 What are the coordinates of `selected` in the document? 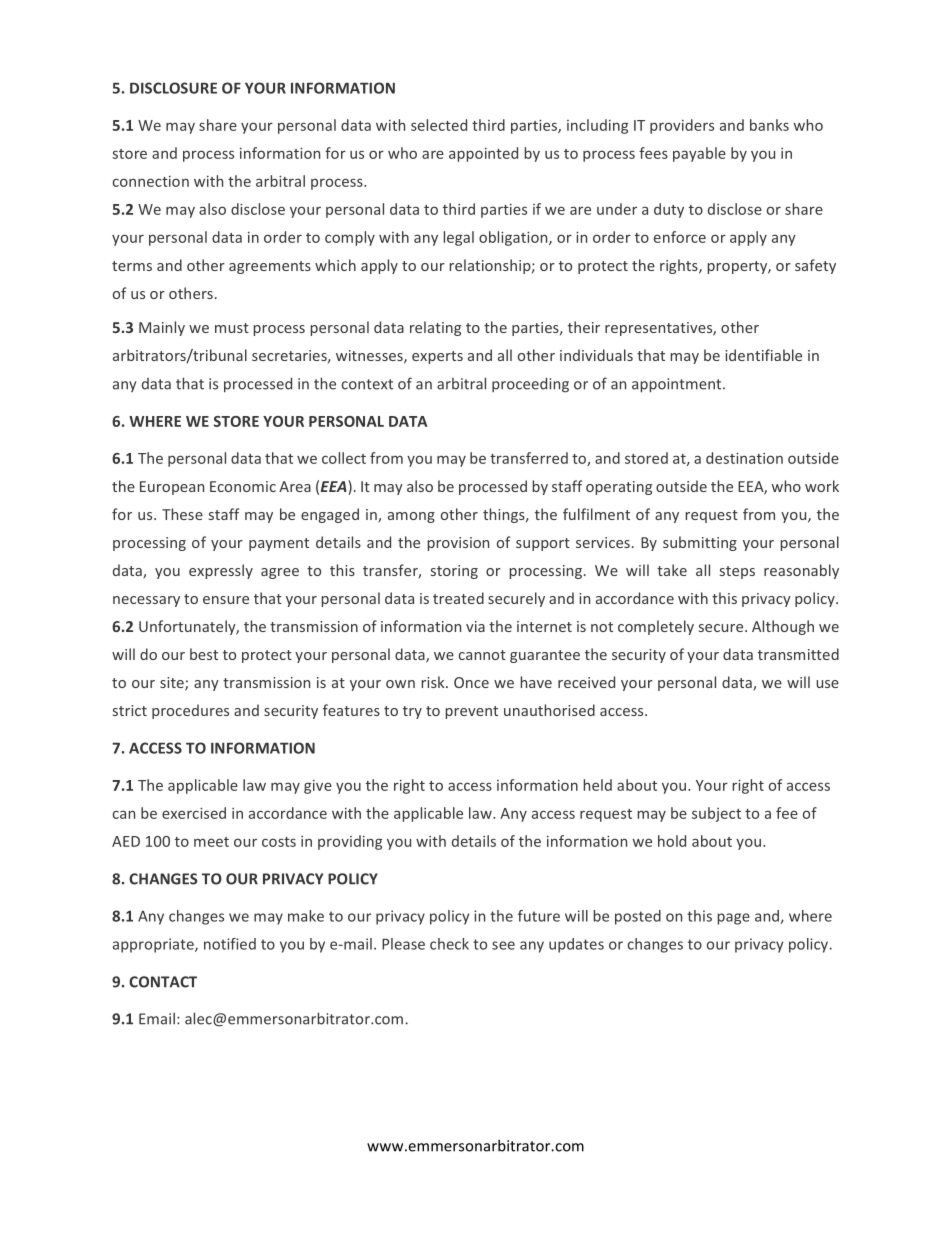 It's located at (439, 125).
